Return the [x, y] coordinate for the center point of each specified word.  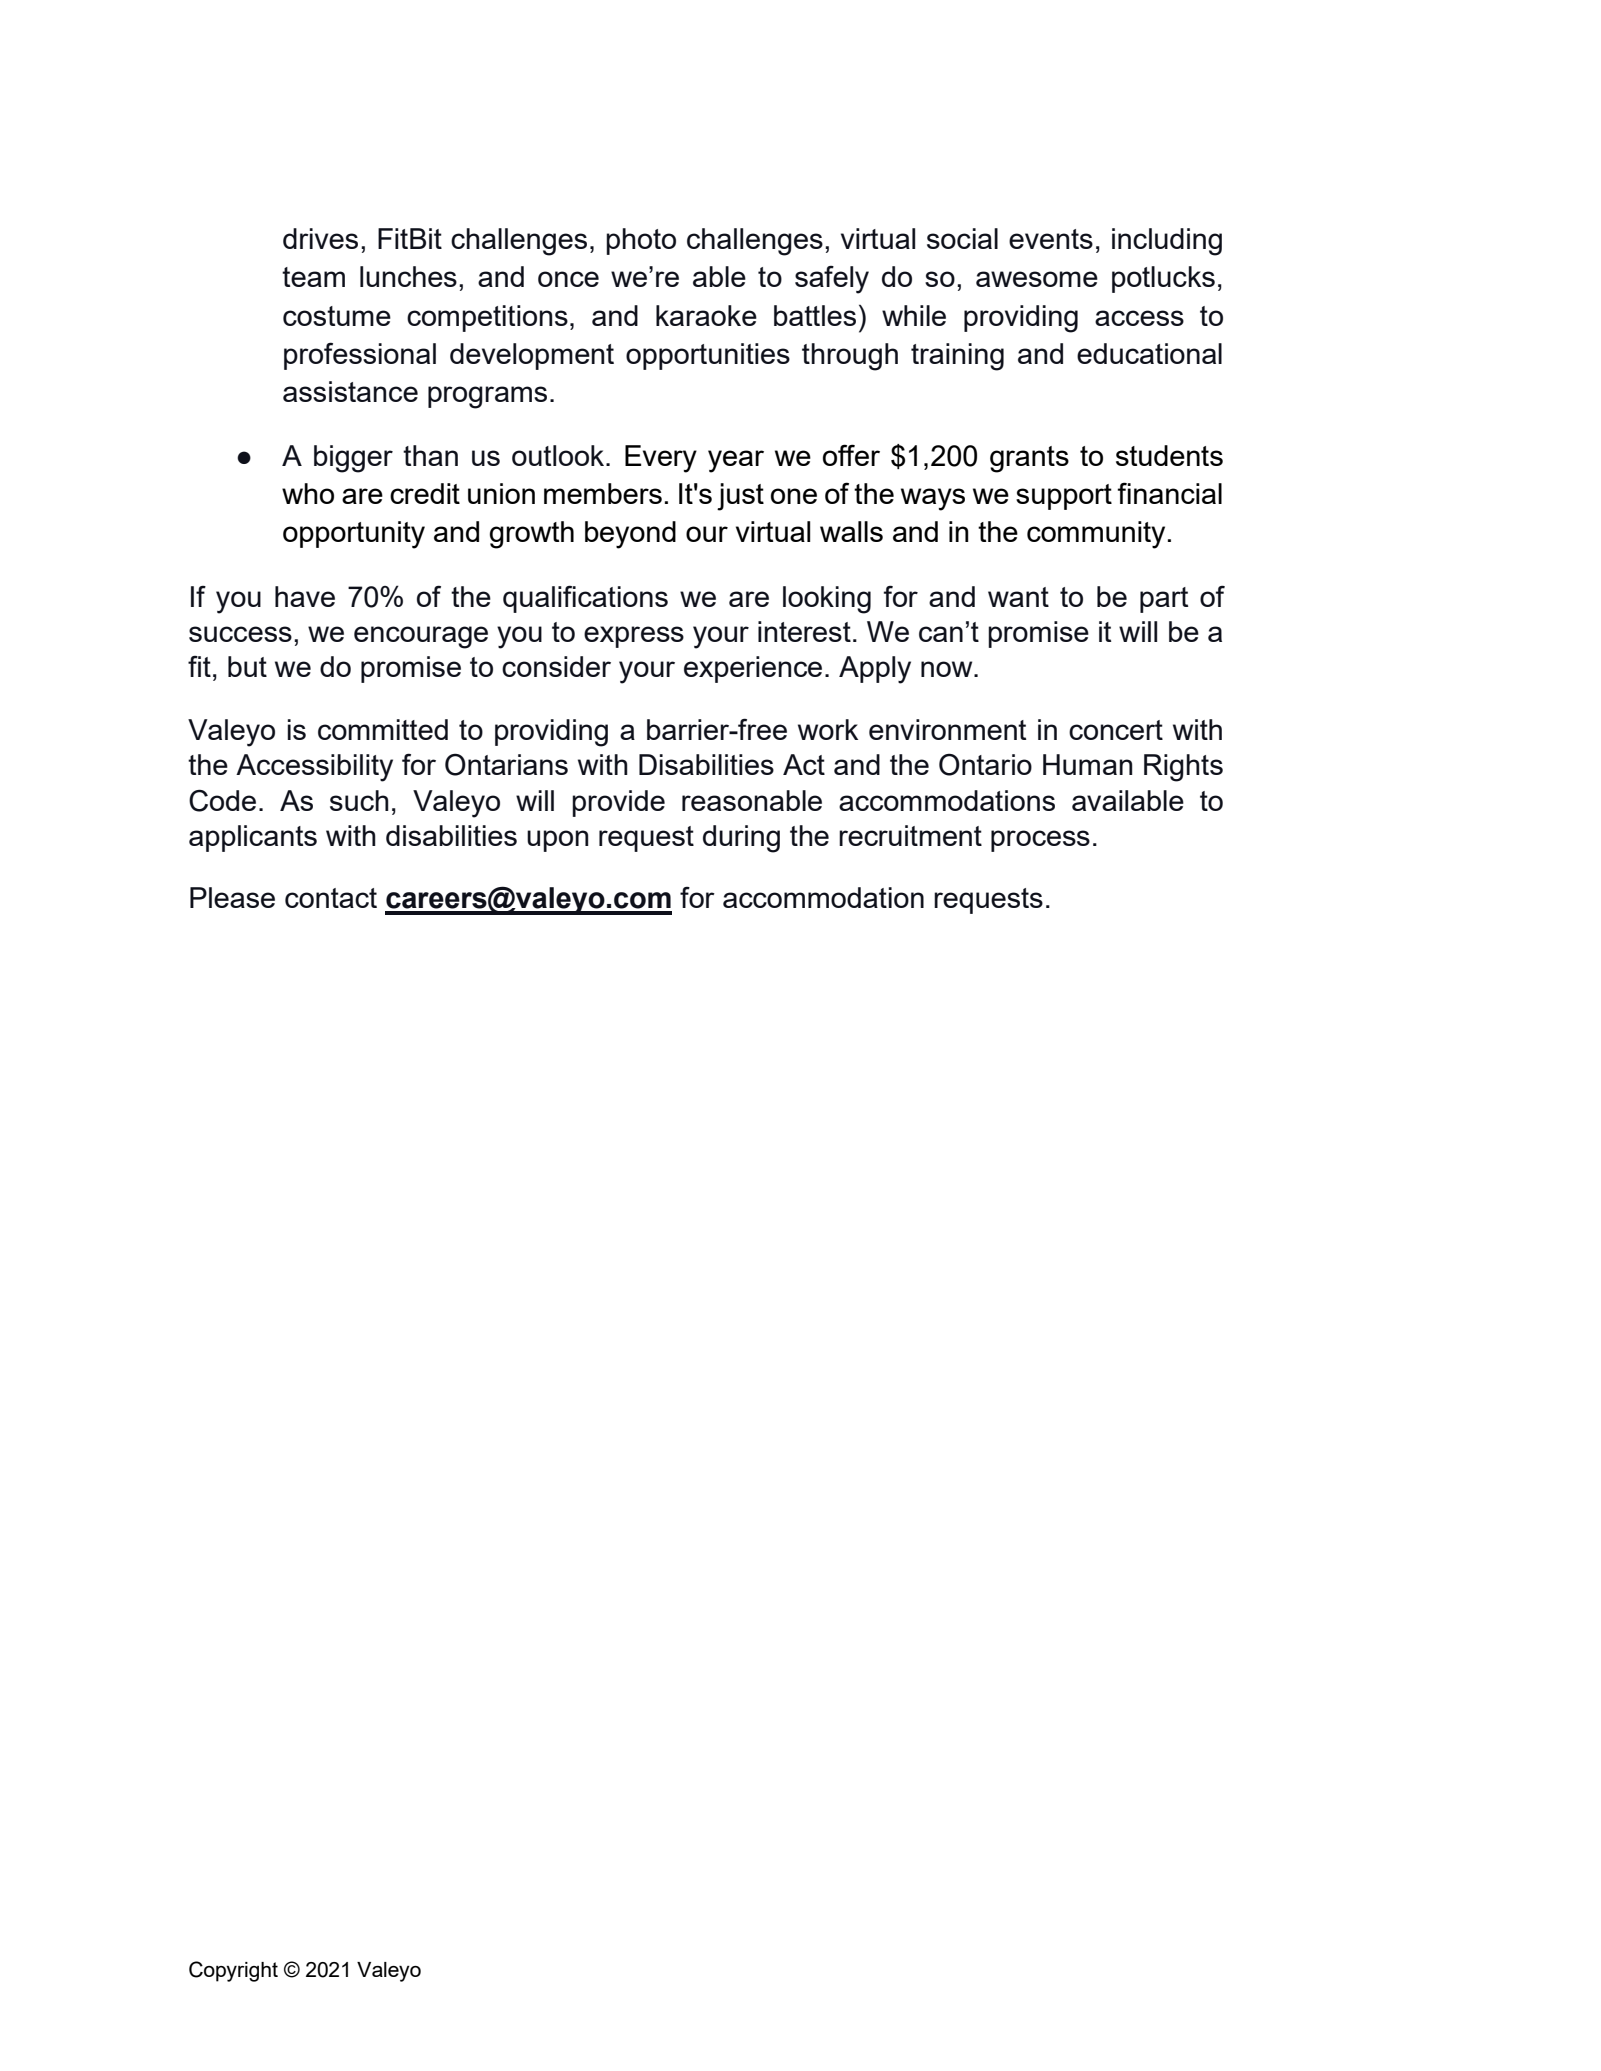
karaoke [706, 315]
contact [331, 898]
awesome [1037, 279]
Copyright [233, 1971]
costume [337, 316]
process [1040, 841]
